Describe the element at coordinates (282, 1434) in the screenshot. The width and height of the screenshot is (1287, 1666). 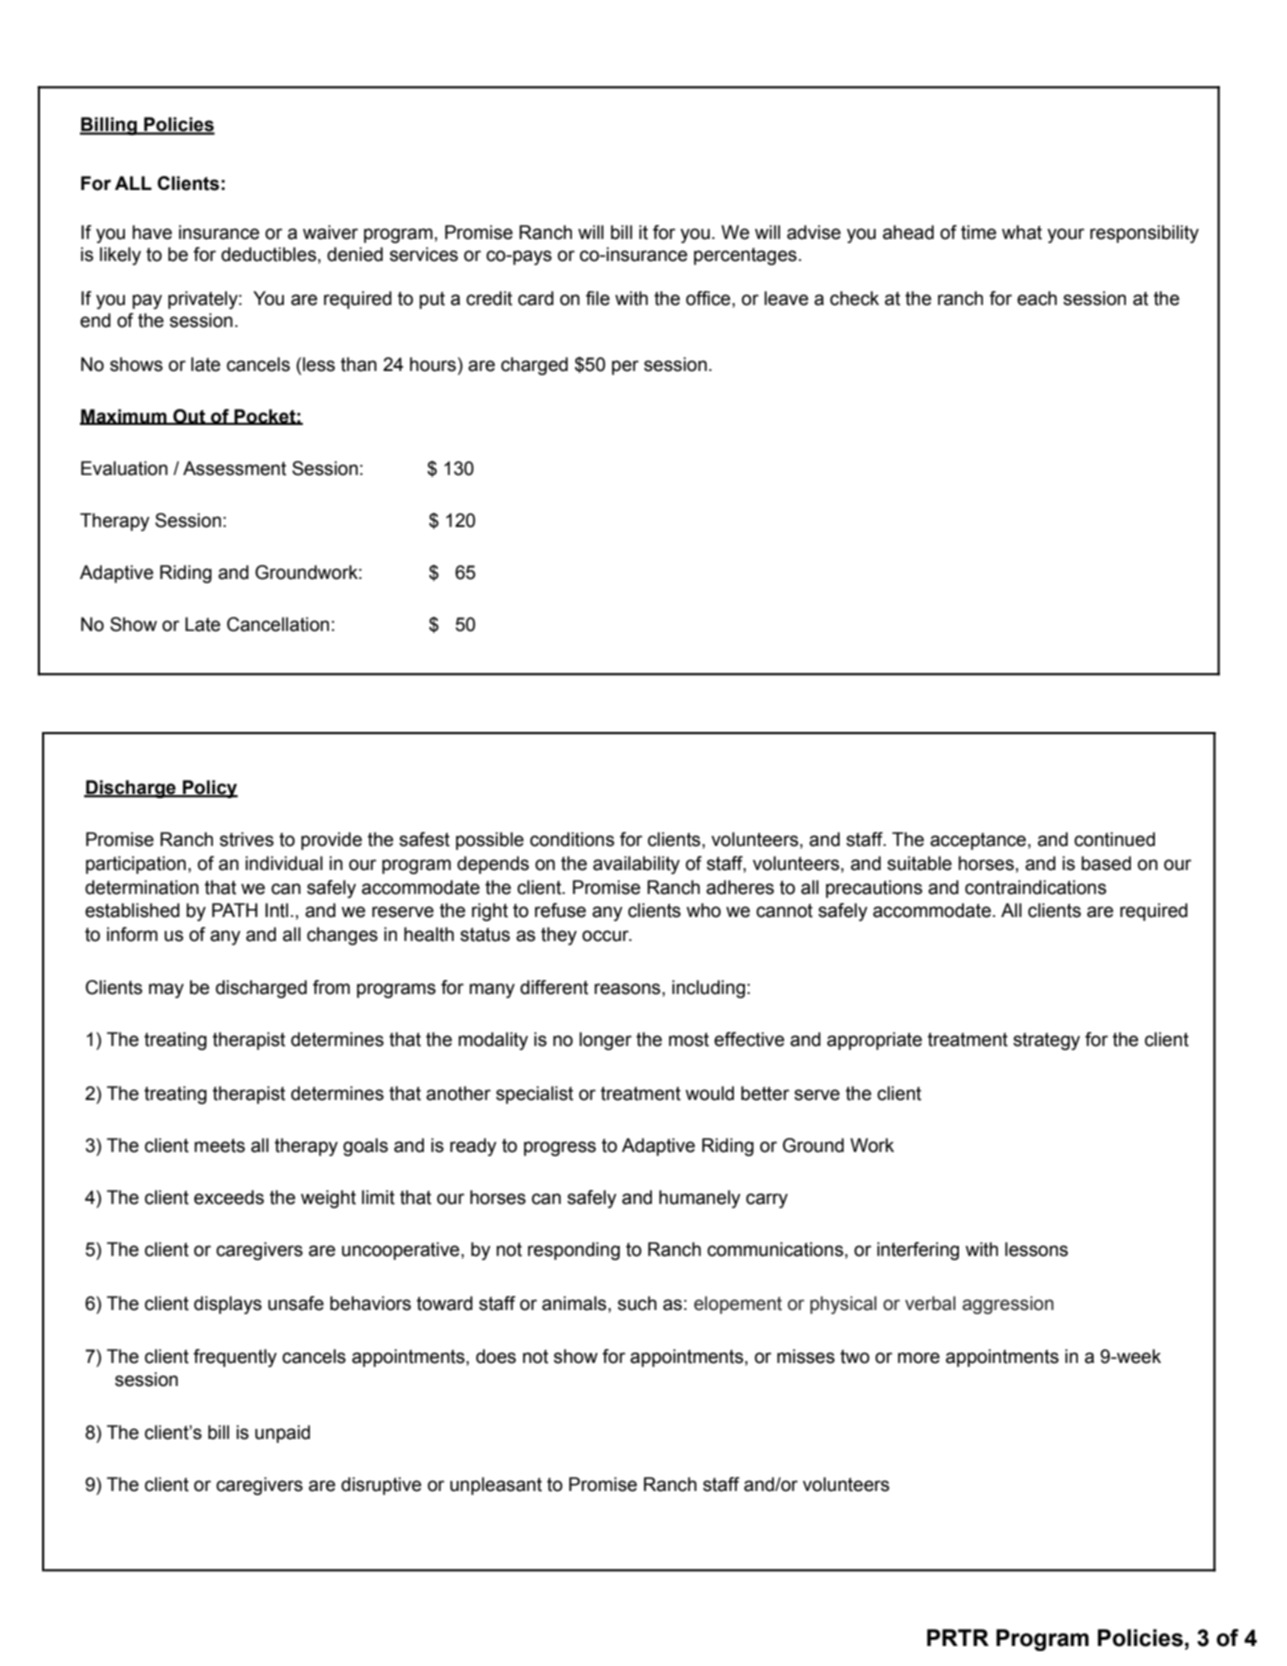
I see `unpaid` at that location.
